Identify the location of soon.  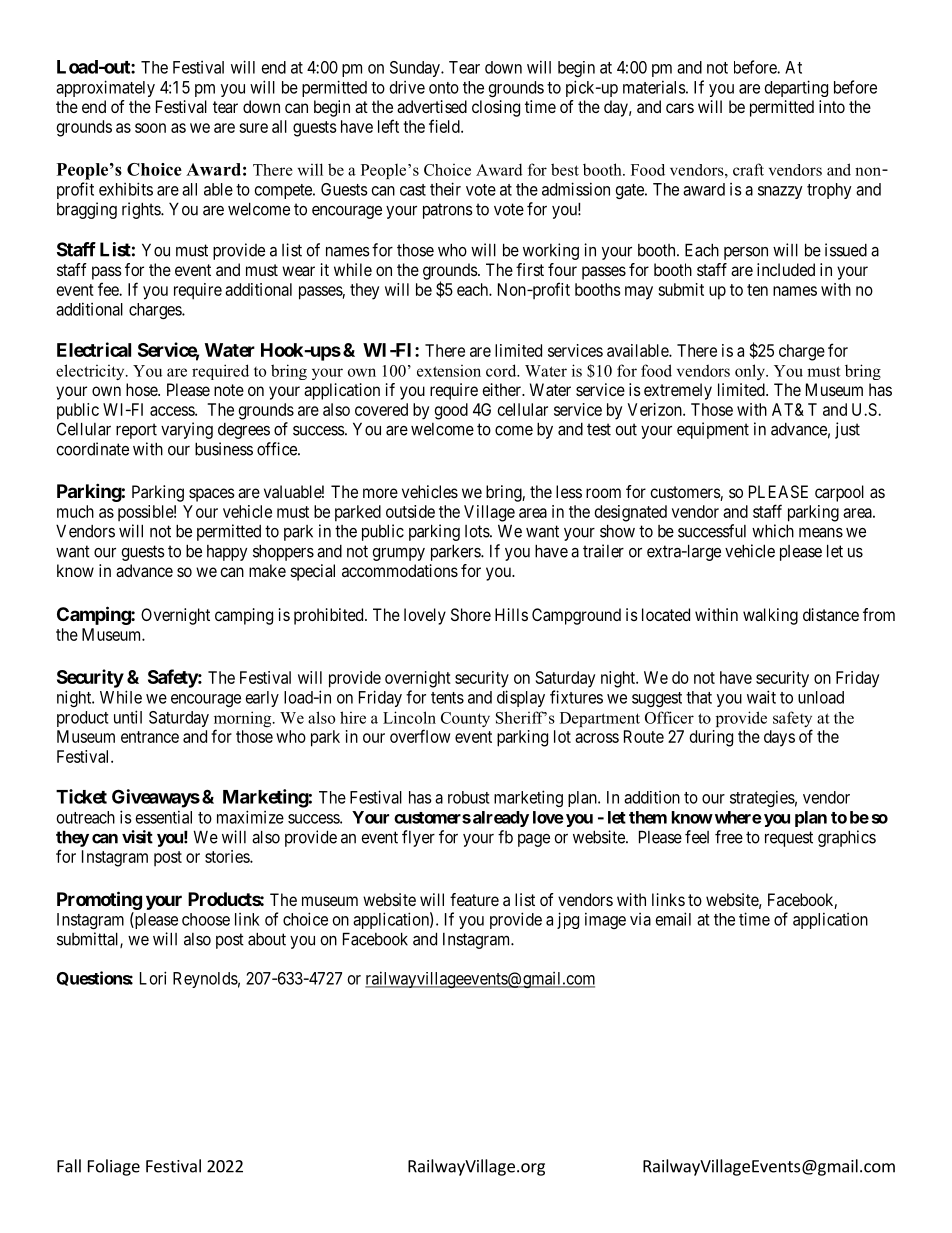
(150, 128).
